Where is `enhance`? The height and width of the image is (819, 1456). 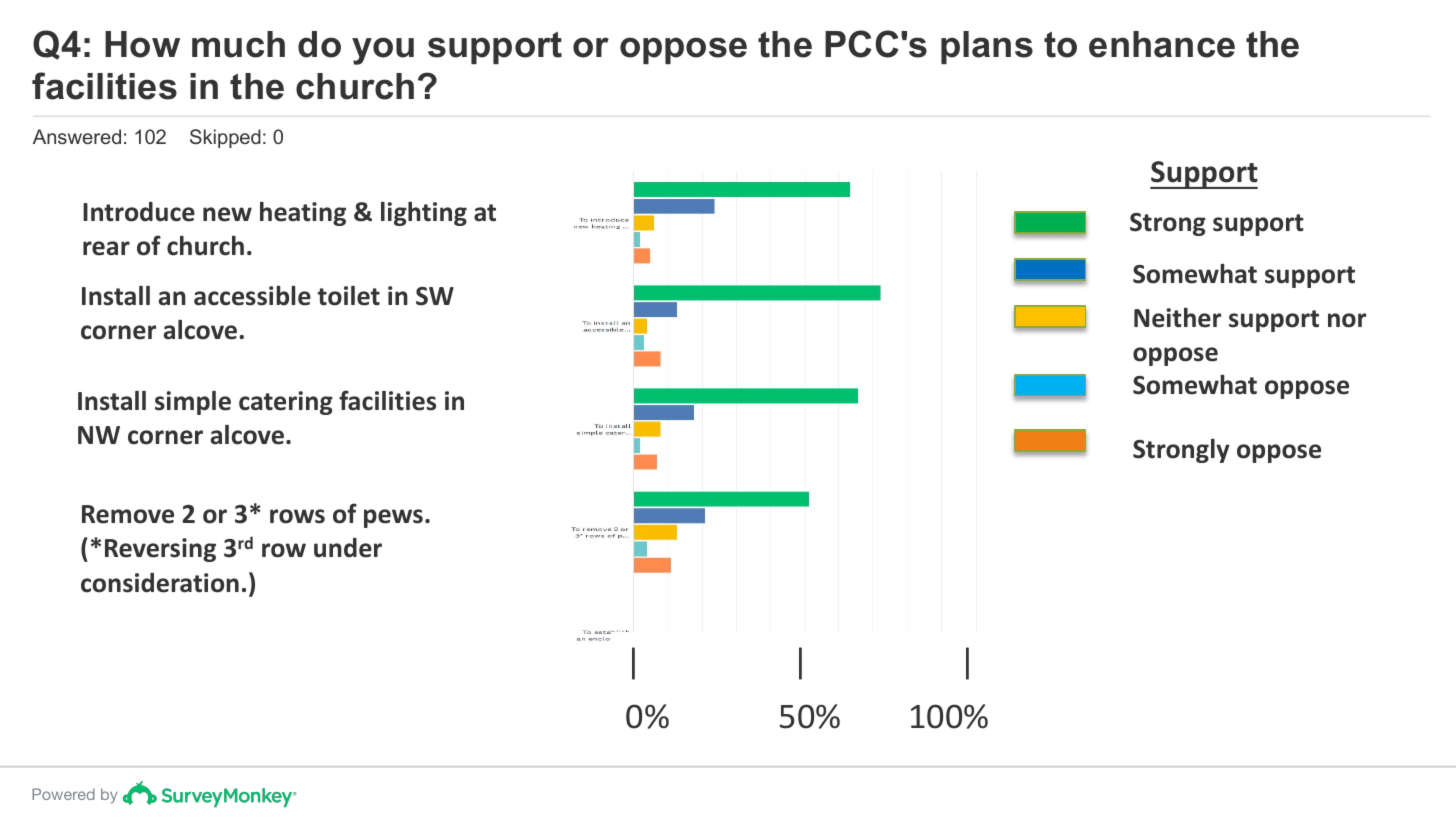 enhance is located at coordinates (1162, 44).
